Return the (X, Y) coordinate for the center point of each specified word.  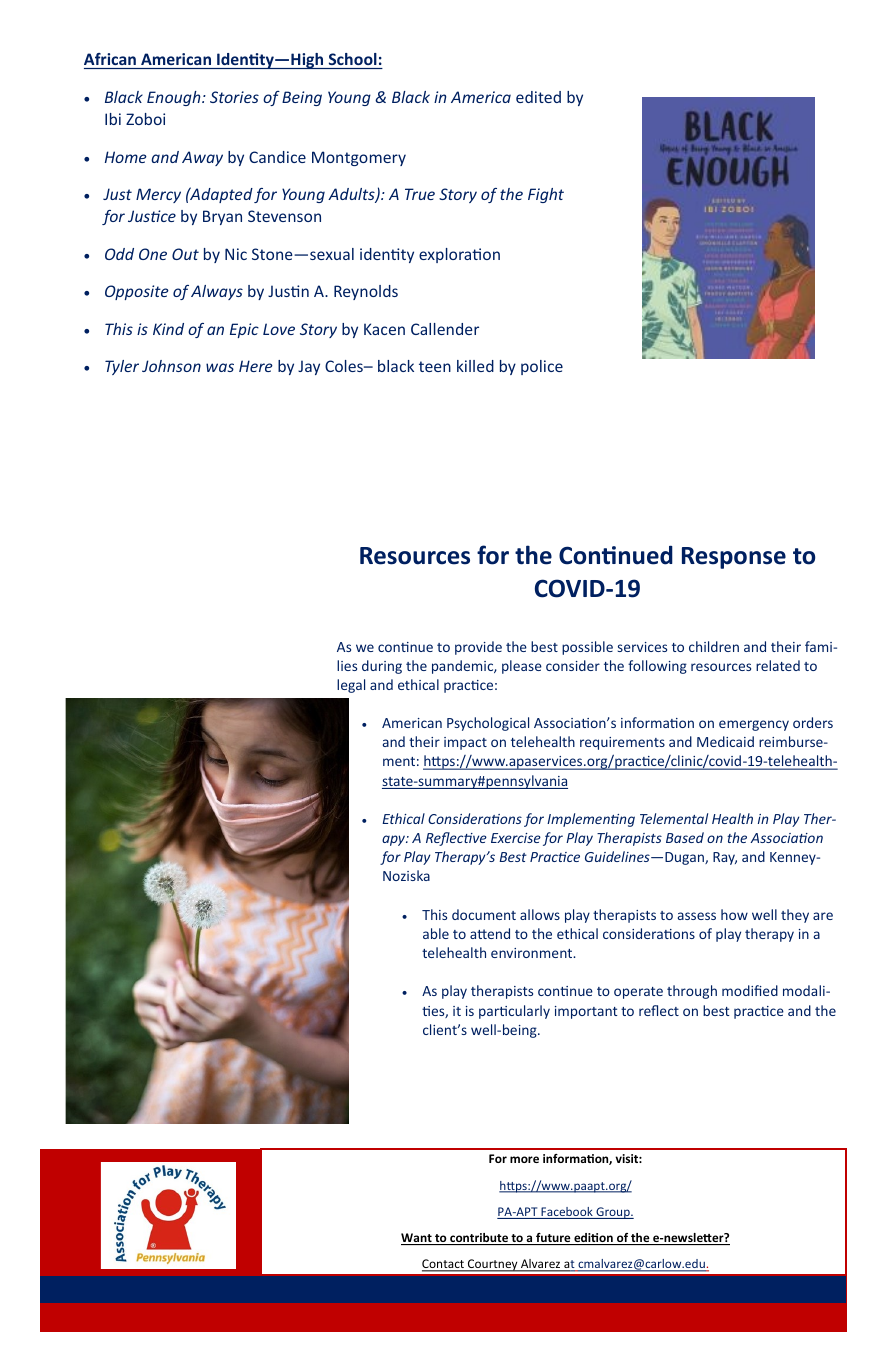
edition (593, 1239)
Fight (546, 195)
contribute (479, 1239)
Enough (175, 98)
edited (538, 97)
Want (417, 1239)
